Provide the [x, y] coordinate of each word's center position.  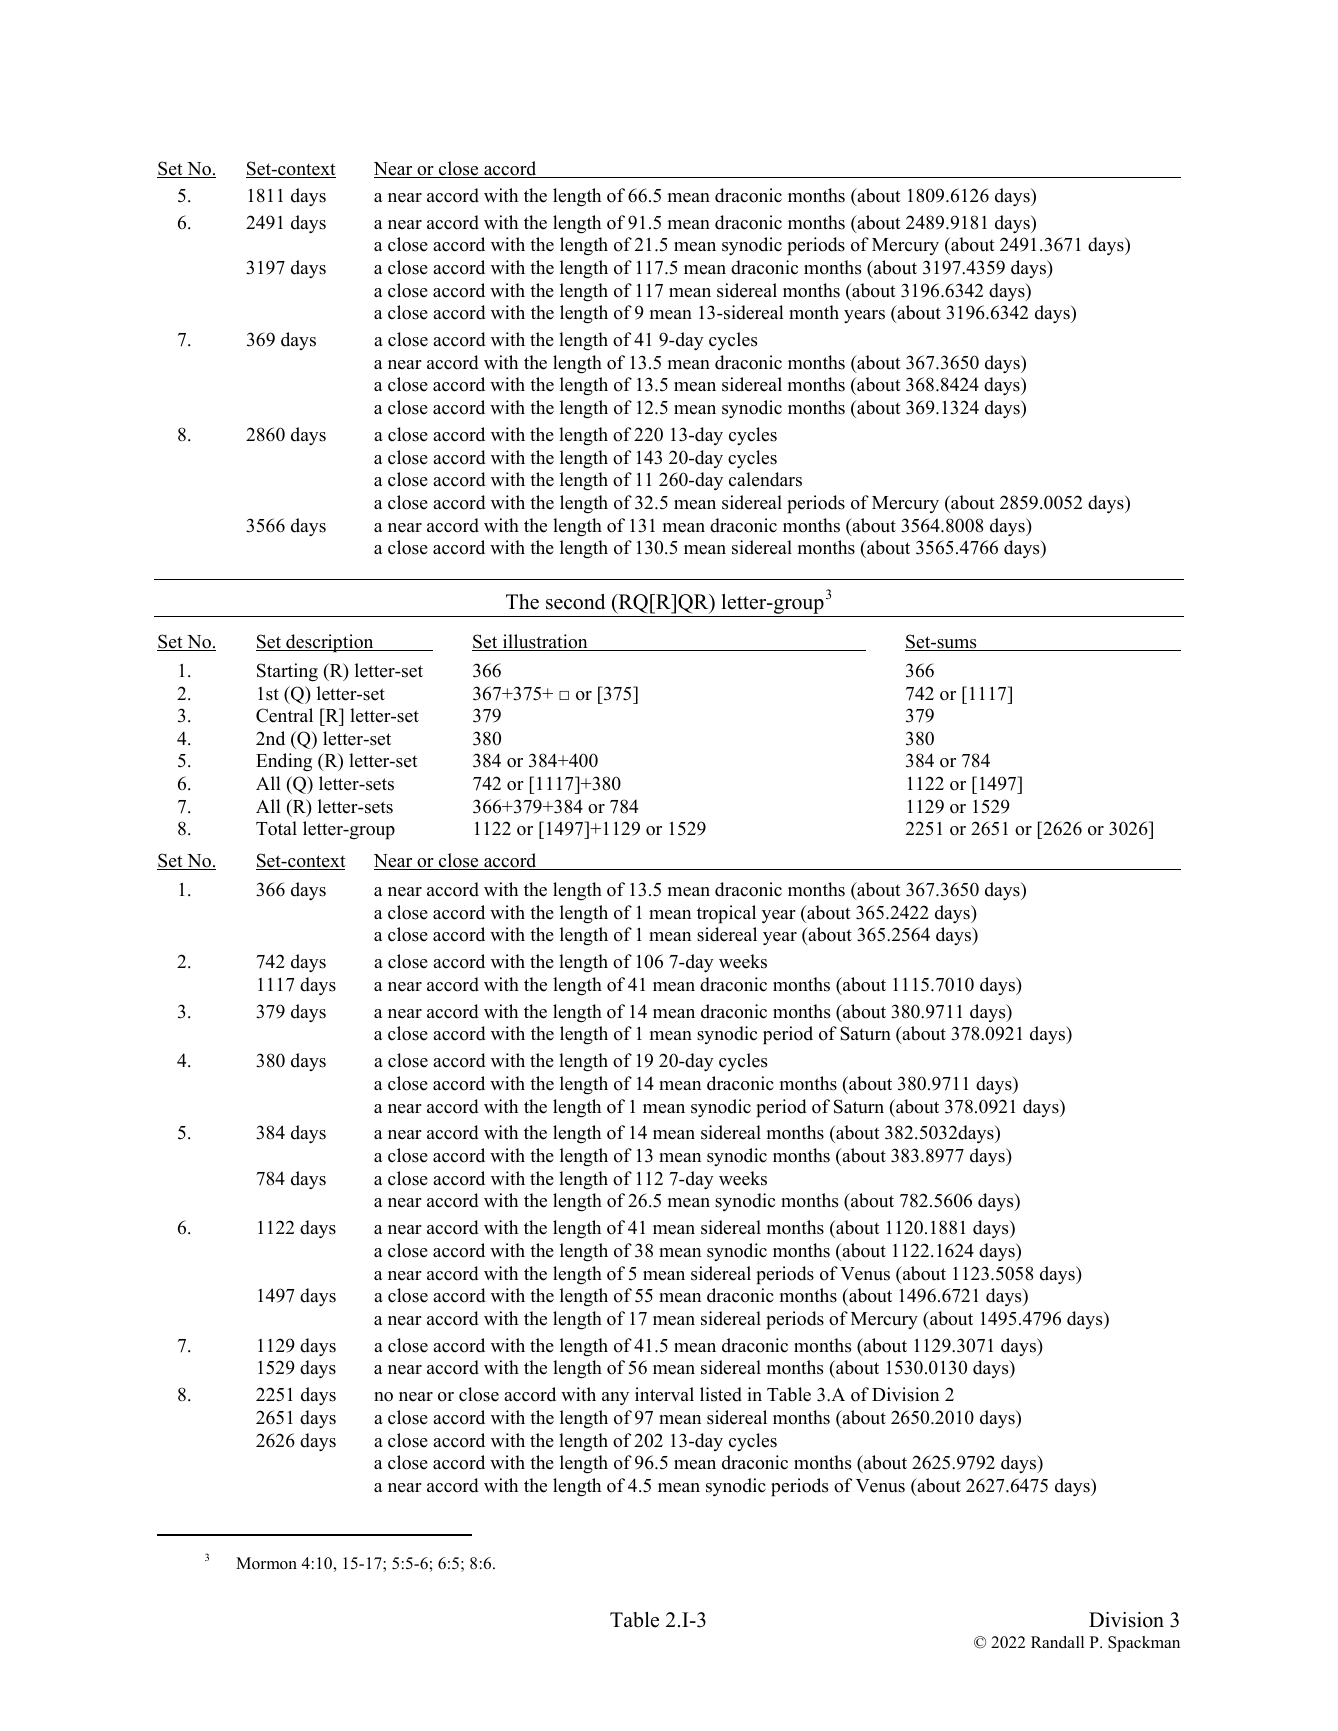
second [575, 602]
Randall [1057, 1642]
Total [276, 828]
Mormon [266, 1563]
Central [284, 715]
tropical [726, 914]
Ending [284, 762]
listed [721, 1394]
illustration [545, 642]
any [615, 1398]
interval [664, 1394]
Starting [287, 672]
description [330, 643]
